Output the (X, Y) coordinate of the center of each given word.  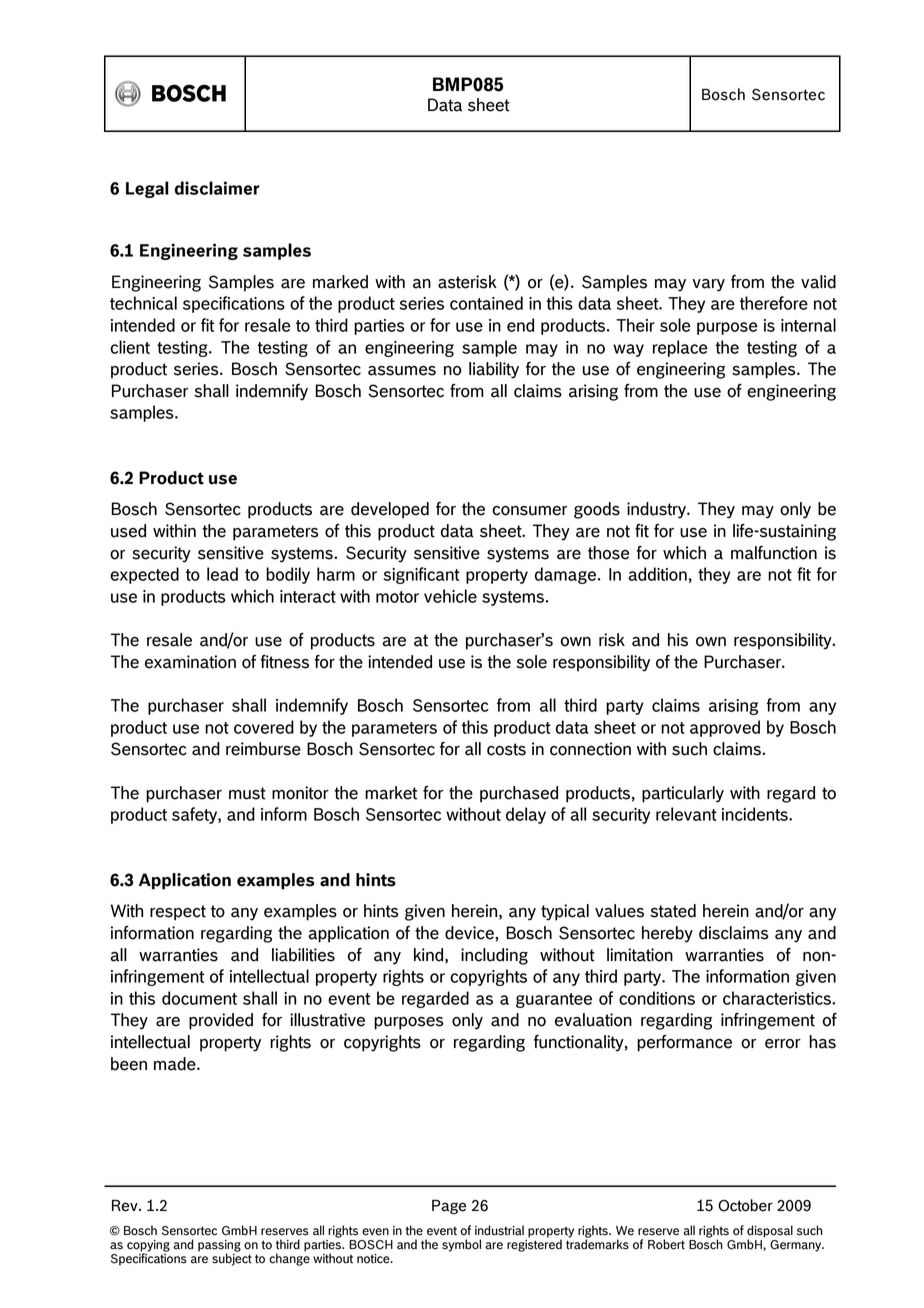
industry (658, 510)
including (494, 956)
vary (709, 285)
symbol (461, 1245)
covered (264, 727)
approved (725, 728)
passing (219, 1247)
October (745, 1205)
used (128, 531)
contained (486, 303)
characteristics (778, 998)
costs (506, 749)
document (199, 998)
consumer (529, 511)
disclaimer (217, 188)
